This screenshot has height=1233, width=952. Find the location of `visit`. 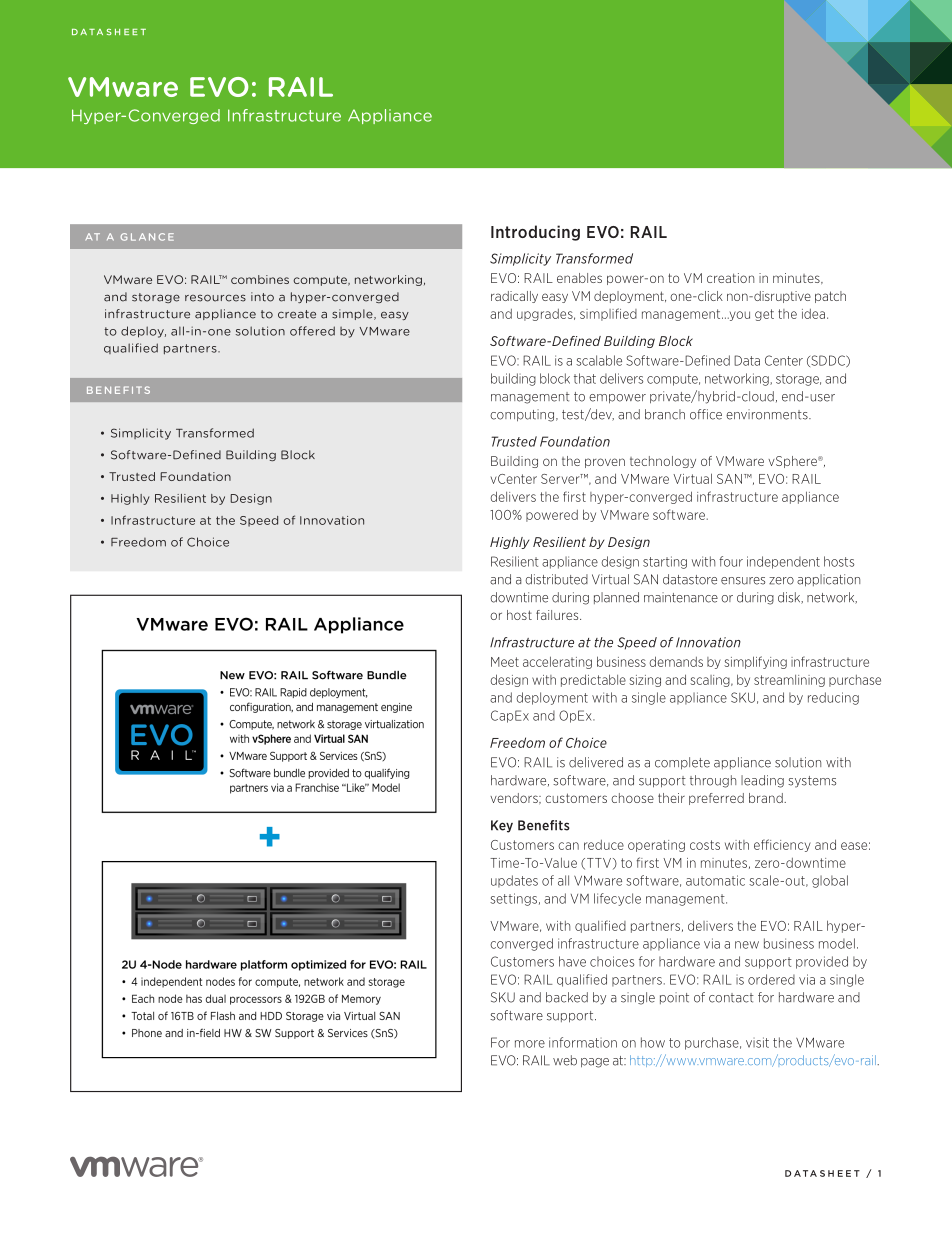

visit is located at coordinates (757, 1042).
